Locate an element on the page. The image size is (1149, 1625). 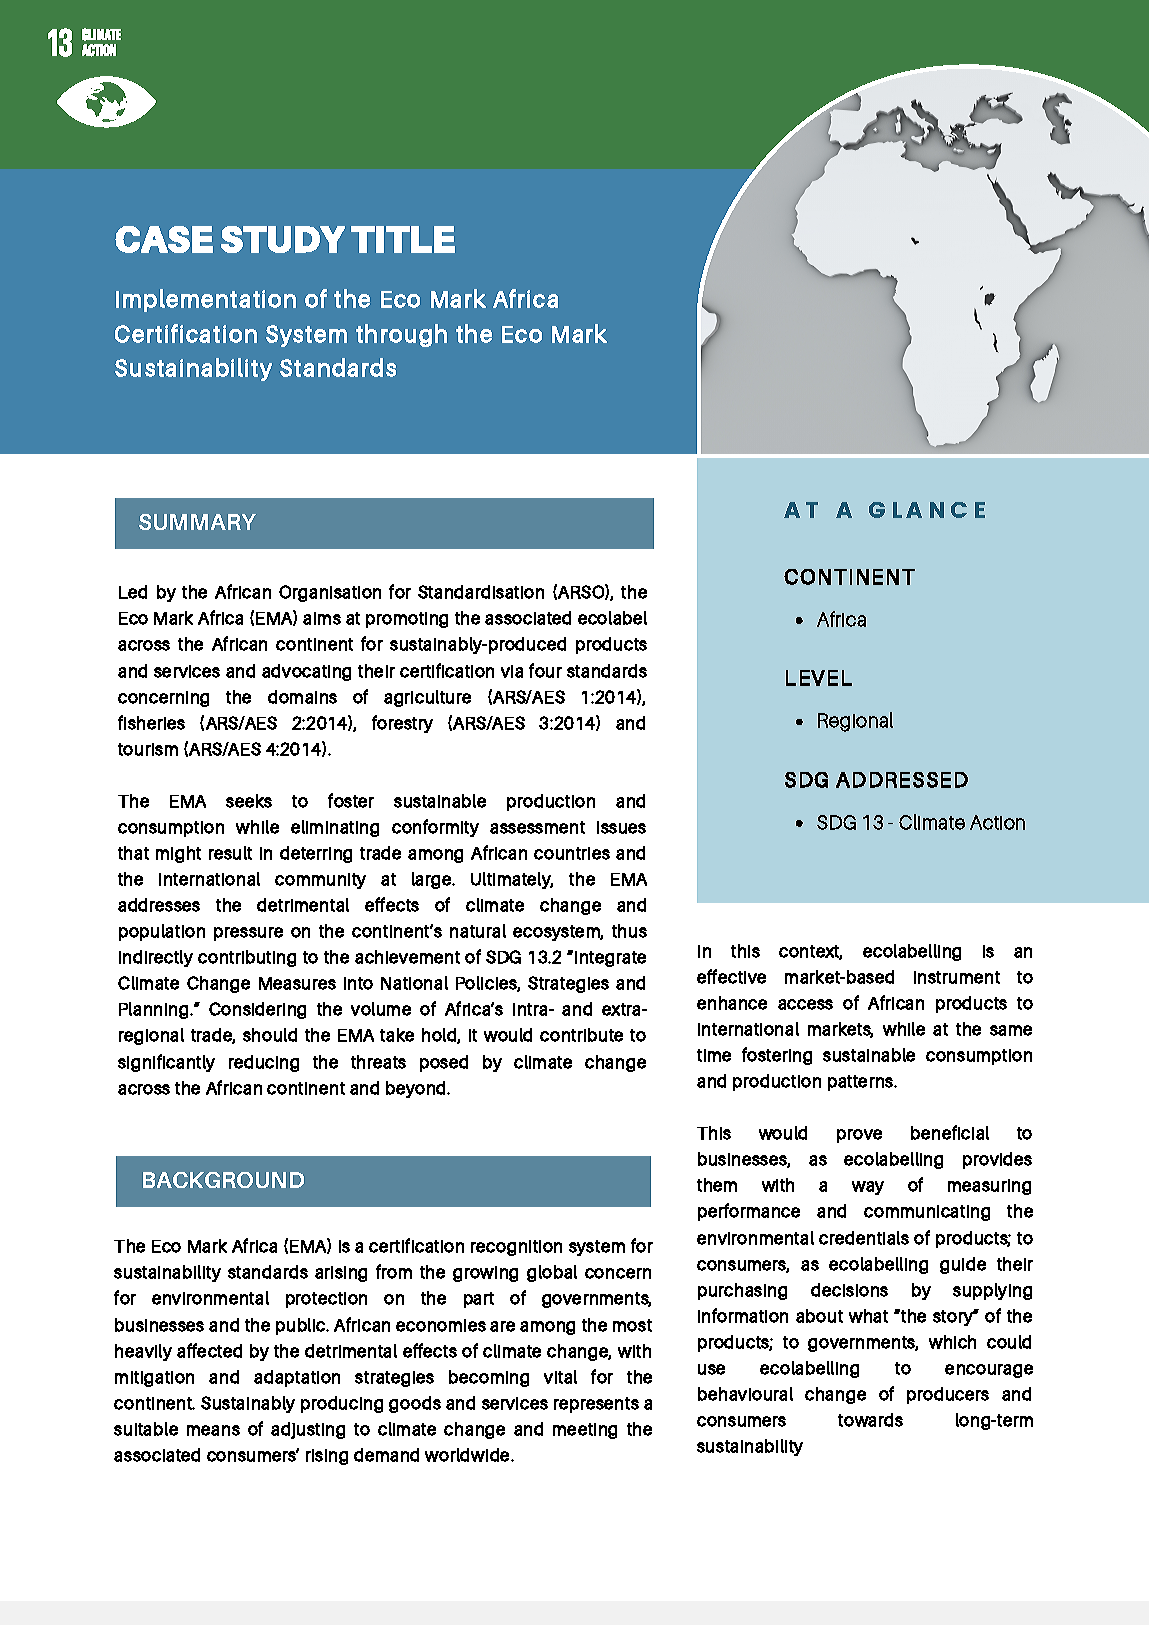
LEVEL is located at coordinates (819, 678).
